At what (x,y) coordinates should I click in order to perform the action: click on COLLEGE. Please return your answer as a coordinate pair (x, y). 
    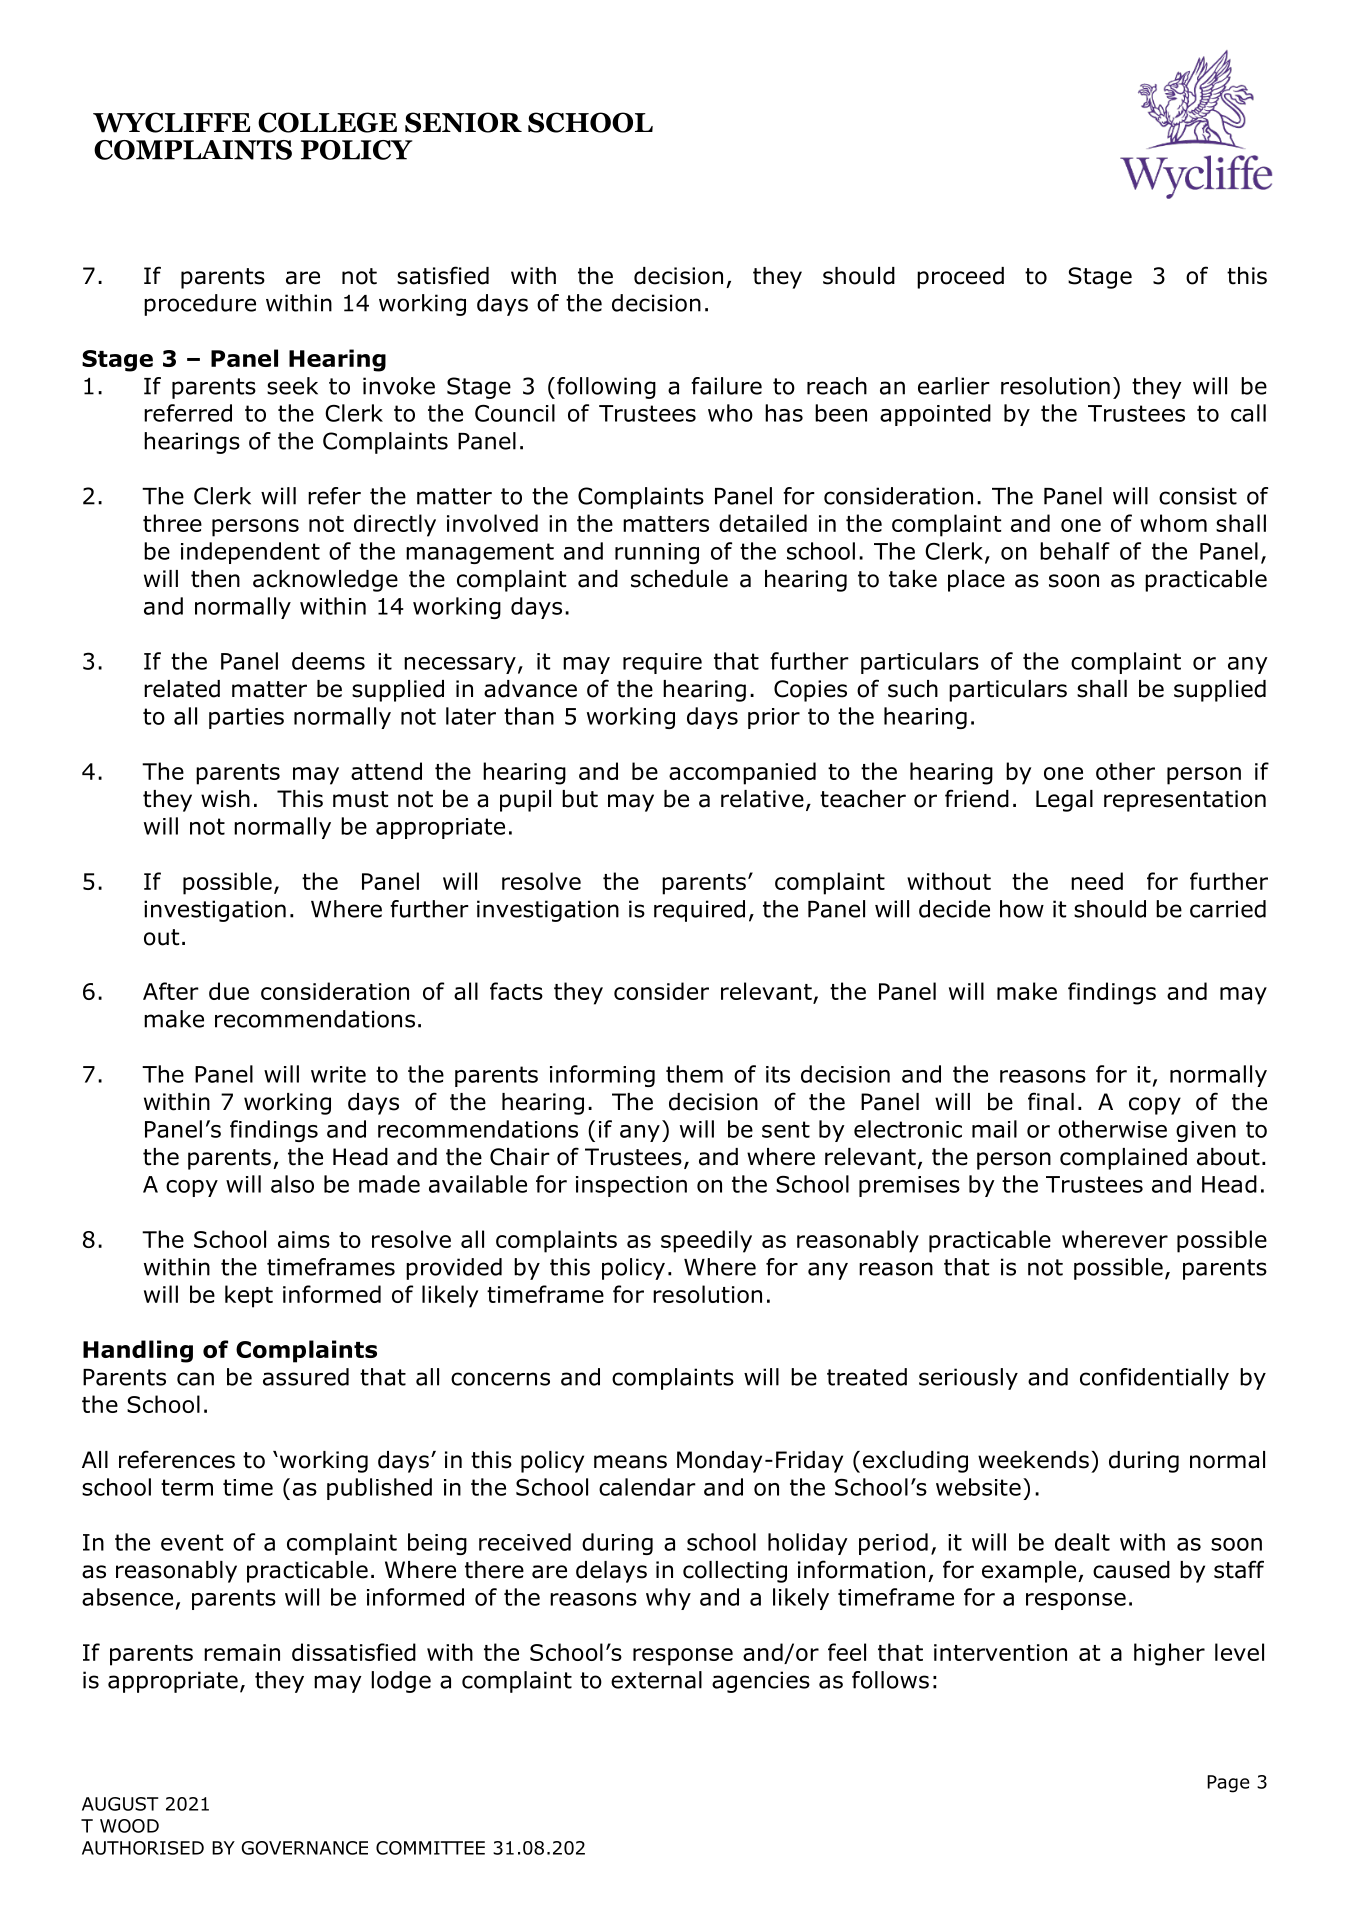
    Looking at the image, I should click on (327, 122).
